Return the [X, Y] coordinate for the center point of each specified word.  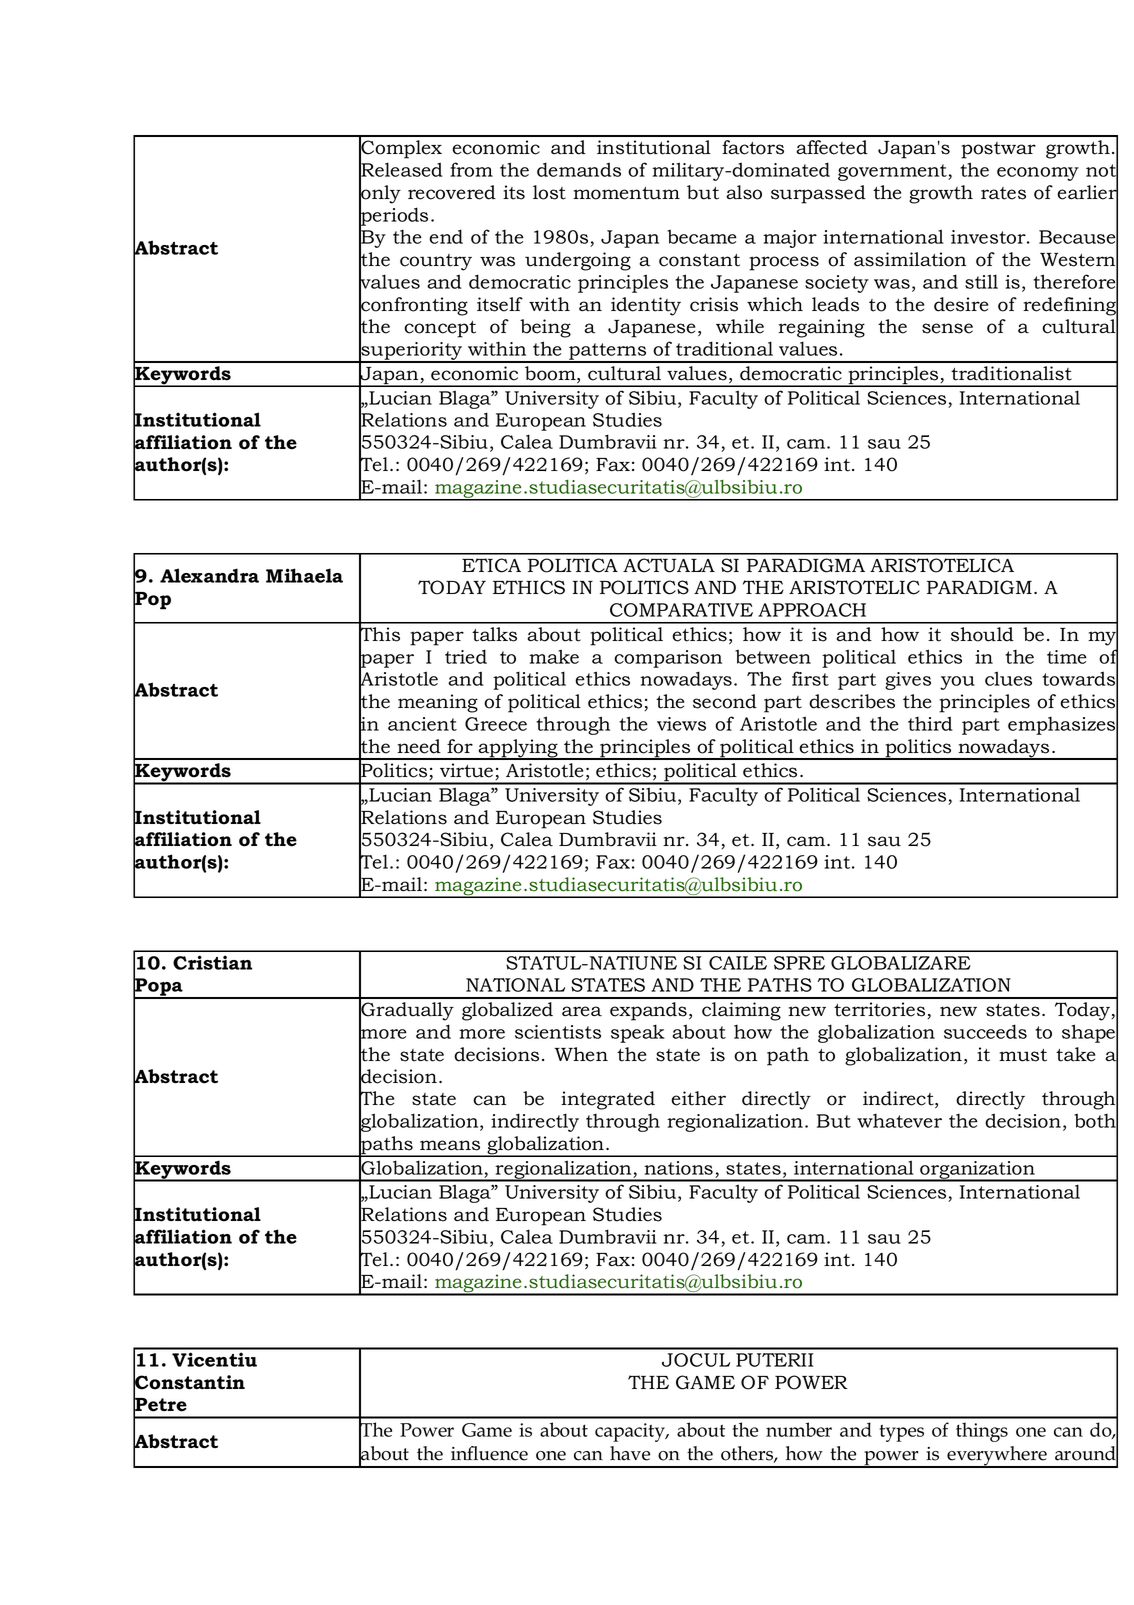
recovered [452, 192]
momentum [626, 193]
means [450, 1145]
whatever [899, 1120]
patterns [608, 352]
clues [1008, 678]
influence [489, 1453]
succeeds [985, 1031]
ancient [422, 724]
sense [947, 328]
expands [648, 1011]
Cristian [212, 962]
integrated [608, 1100]
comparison [668, 659]
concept [440, 329]
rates [1003, 193]
